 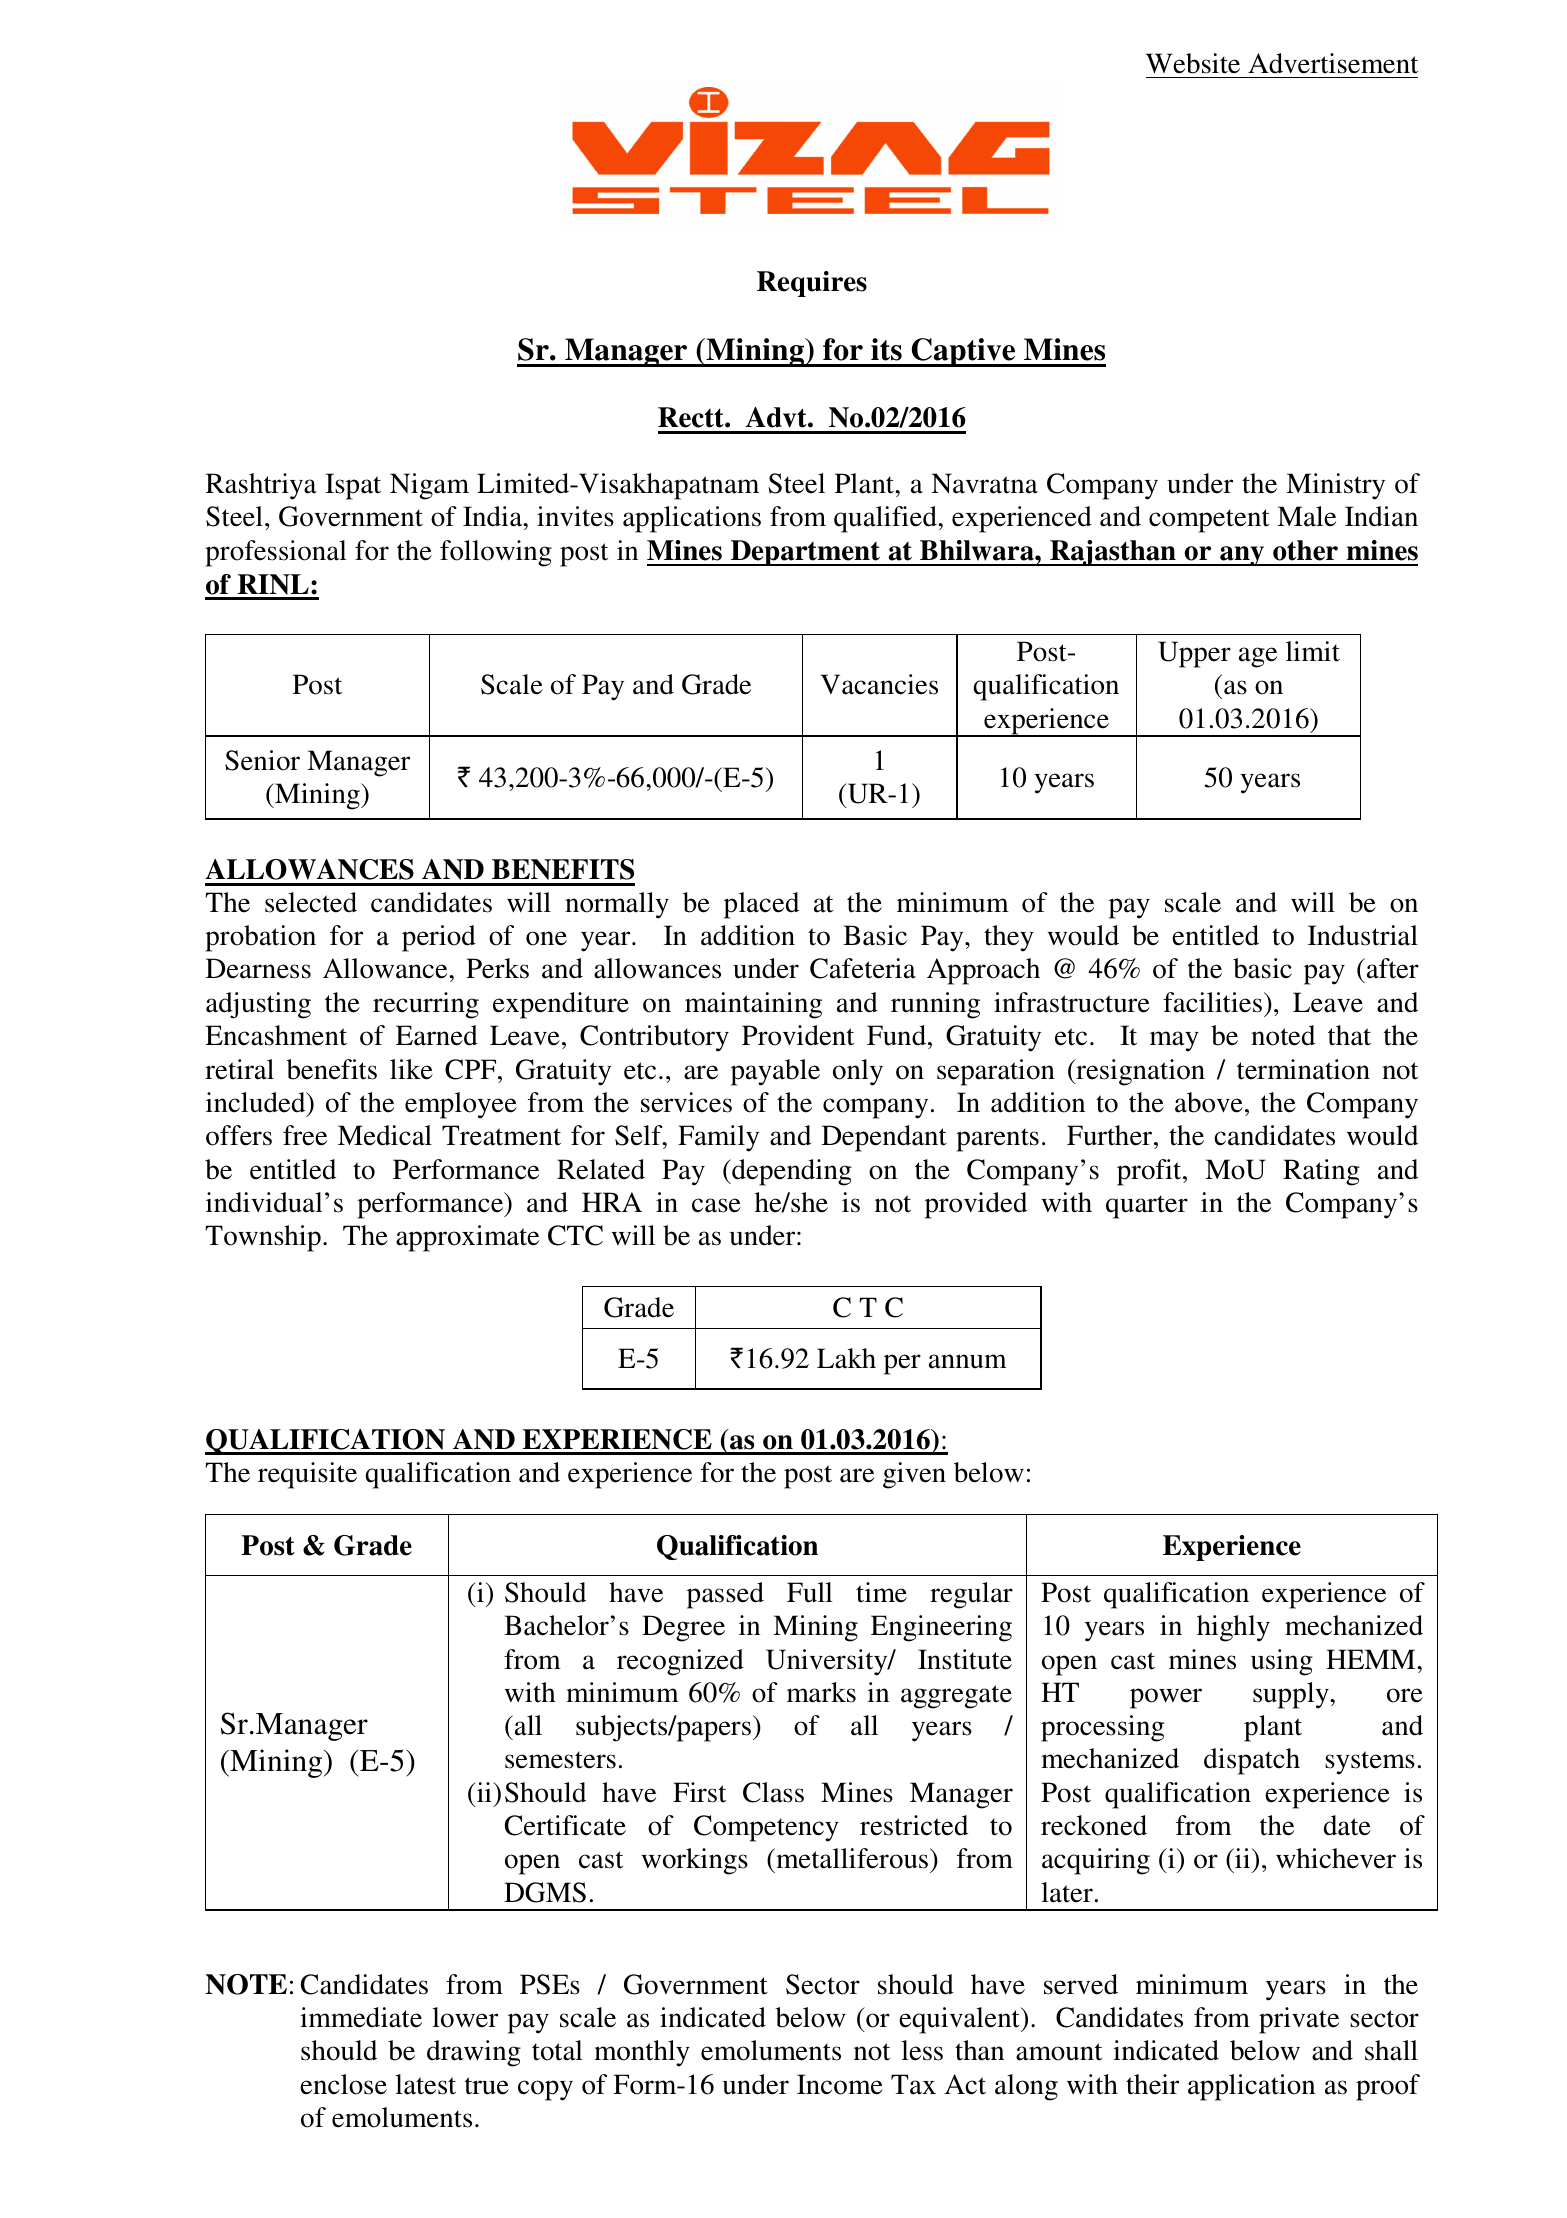 What do you see at coordinates (1303, 1069) in the screenshot?
I see `termination` at bounding box center [1303, 1069].
